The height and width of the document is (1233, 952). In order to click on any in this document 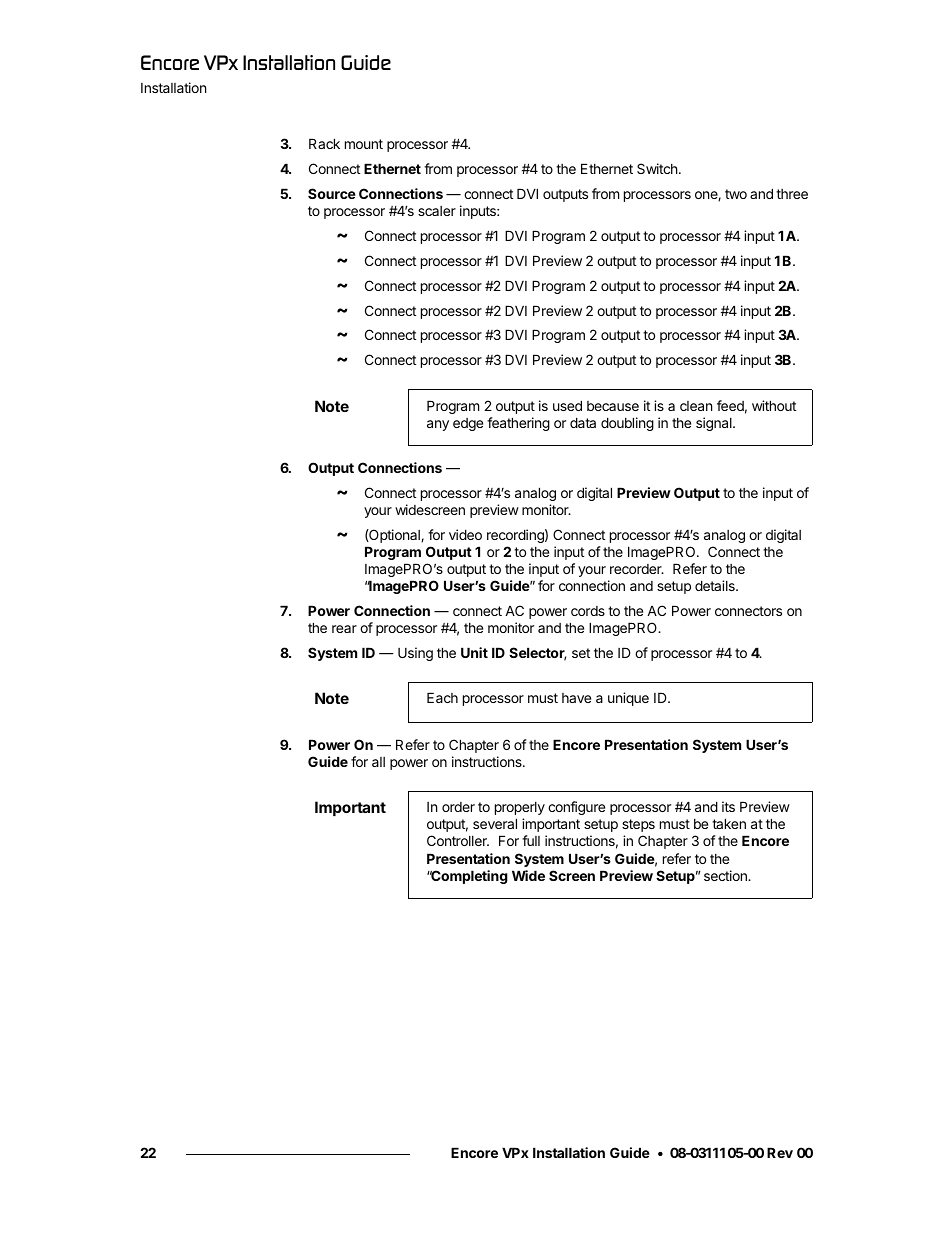, I will do `click(438, 425)`.
